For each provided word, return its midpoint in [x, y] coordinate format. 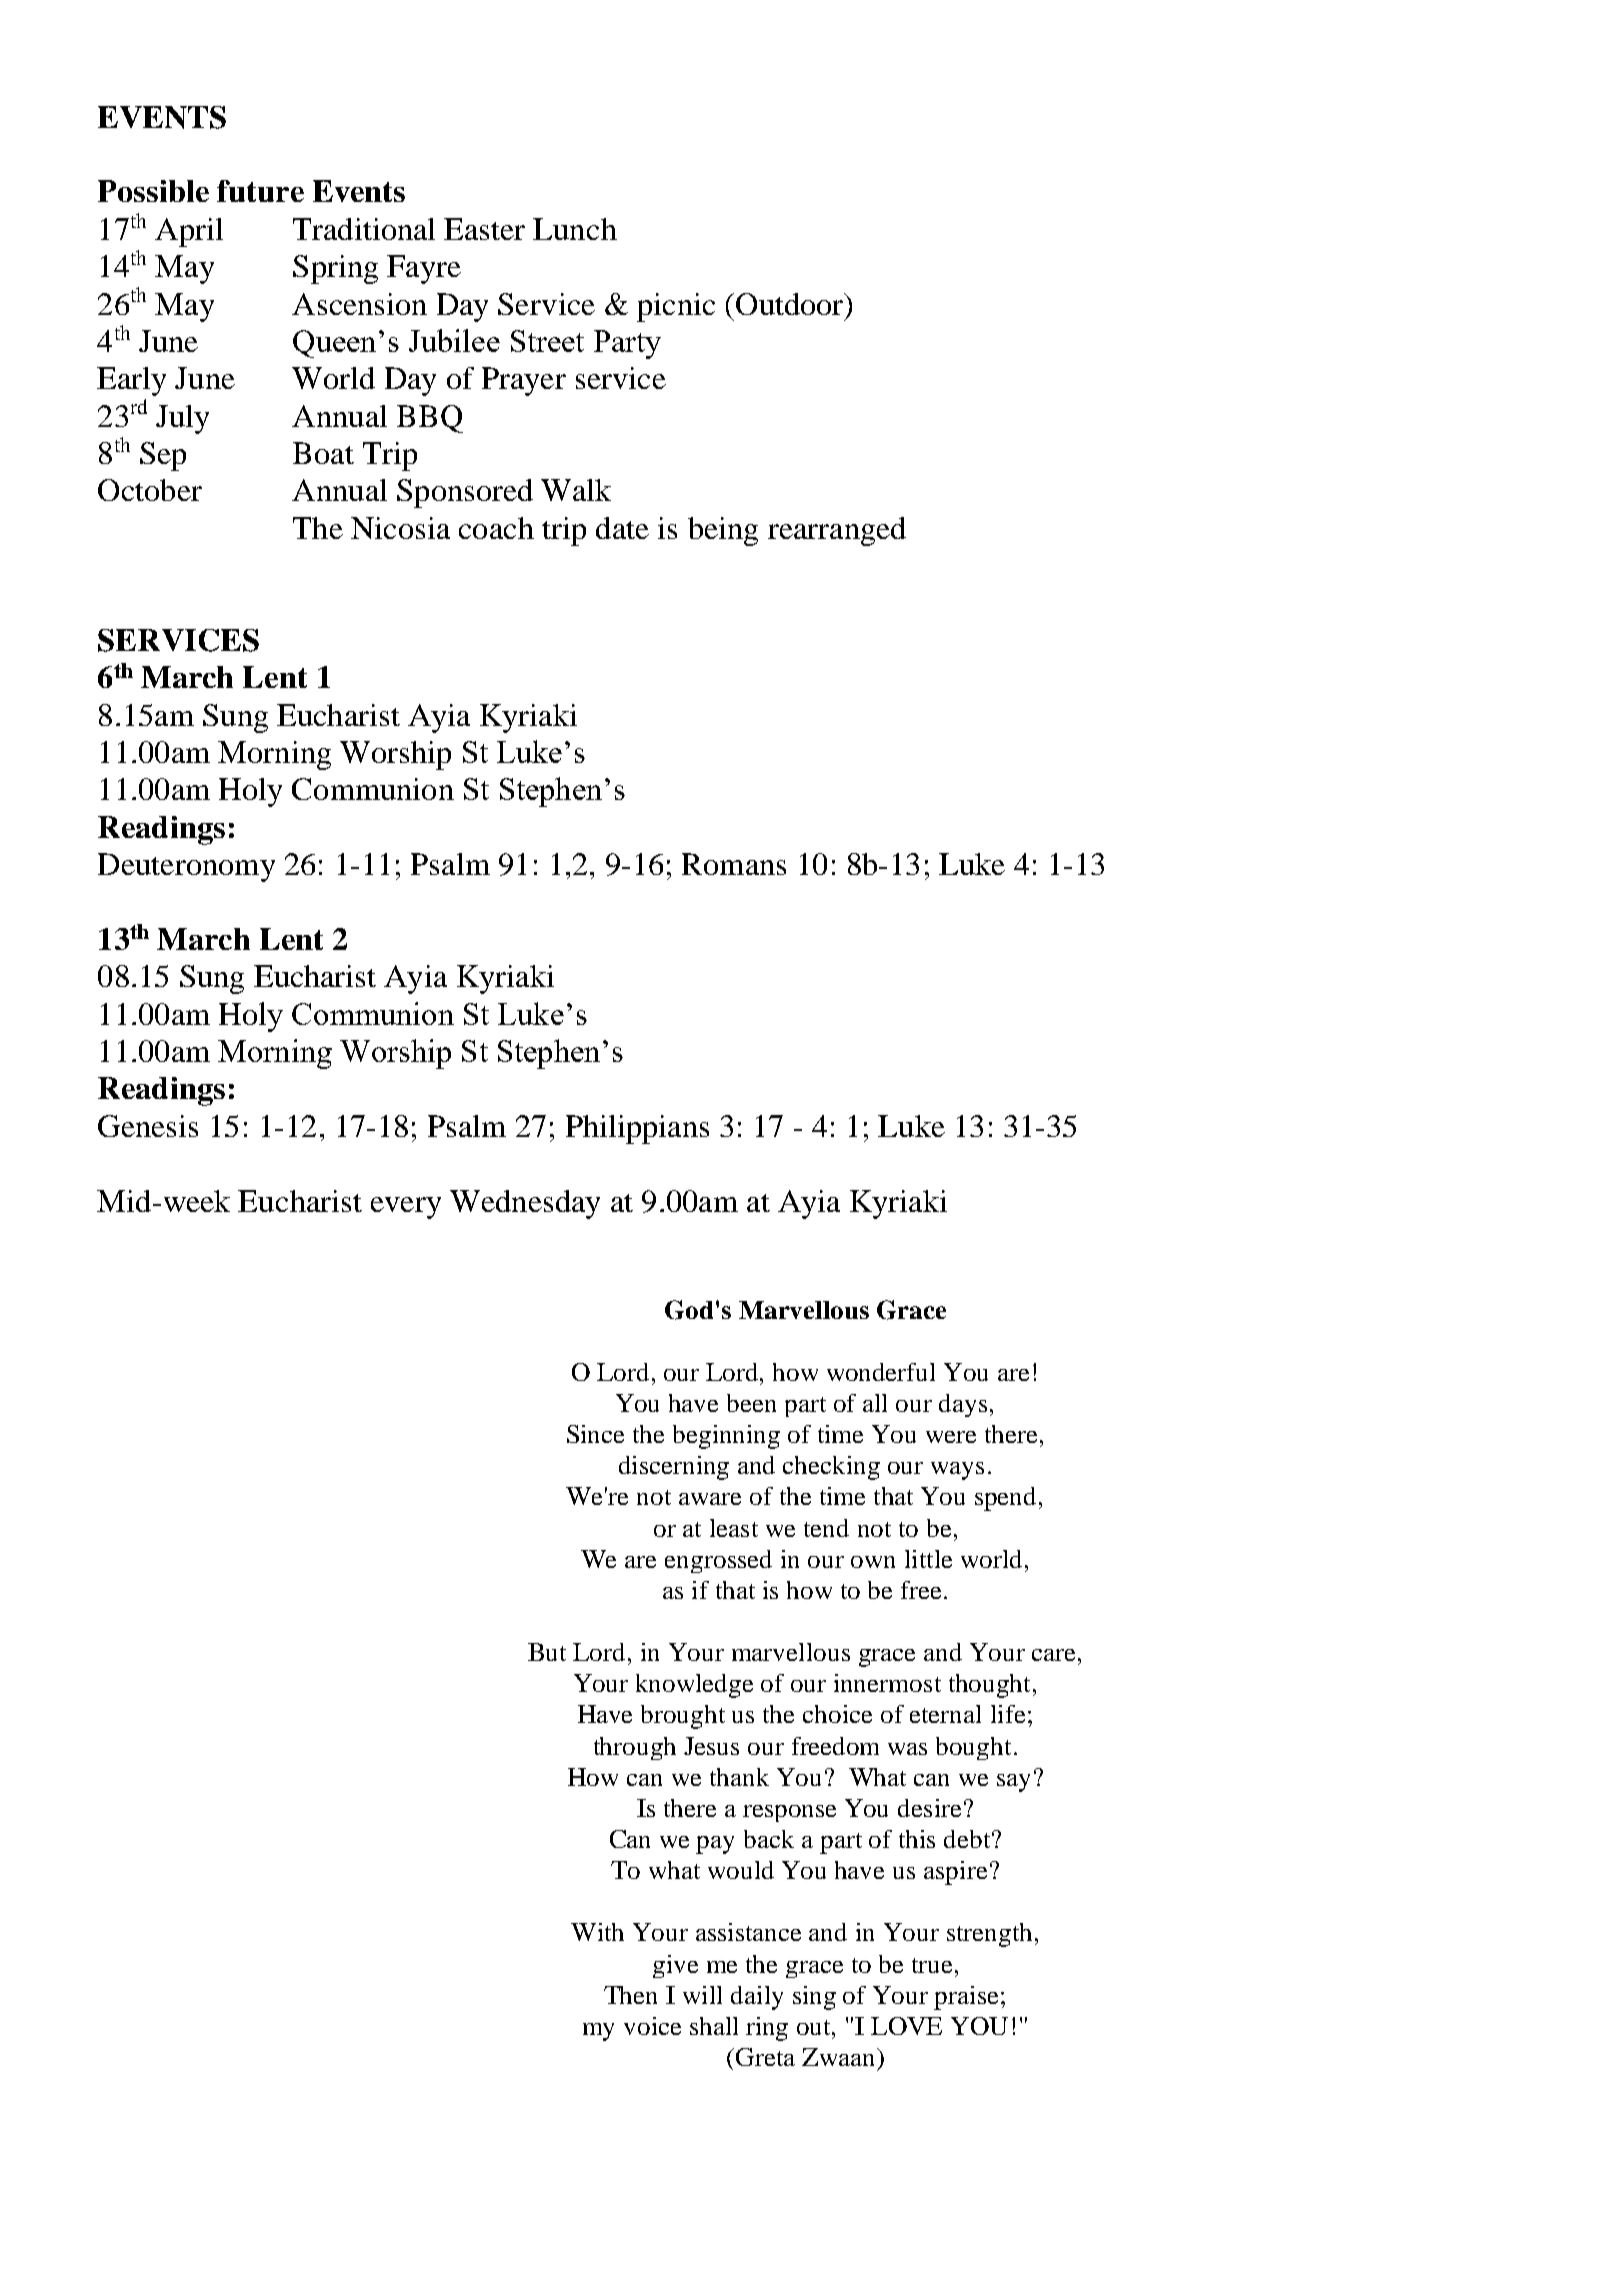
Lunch [575, 229]
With [597, 1932]
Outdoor [791, 304]
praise [966, 1998]
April [189, 232]
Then [630, 1995]
